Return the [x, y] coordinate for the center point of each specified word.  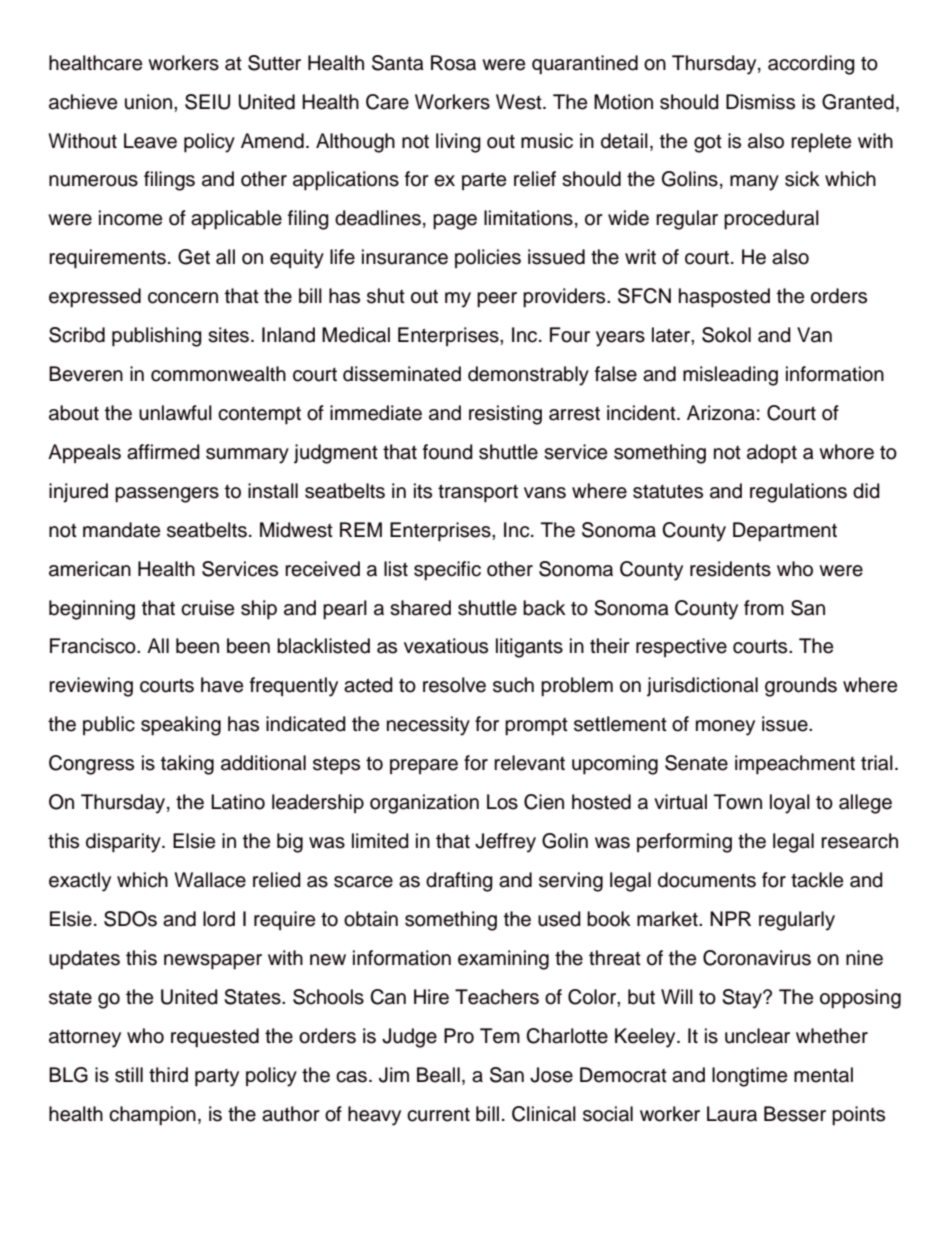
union [148, 102]
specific [447, 571]
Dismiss [760, 102]
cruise [207, 608]
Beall [438, 1075]
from [764, 608]
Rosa [453, 63]
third [168, 1075]
